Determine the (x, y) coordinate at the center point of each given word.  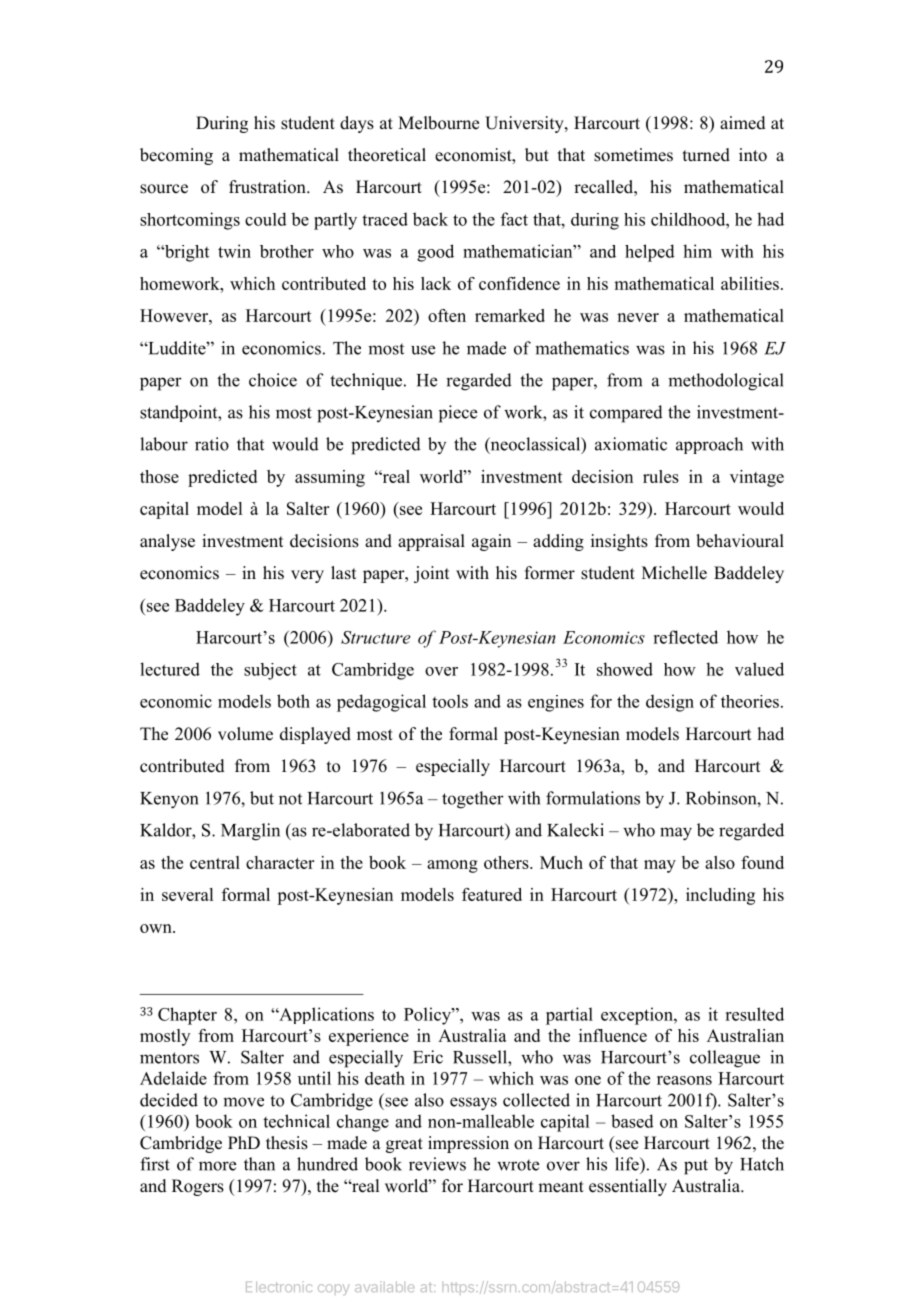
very (307, 576)
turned (706, 155)
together (473, 800)
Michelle (674, 573)
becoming (176, 156)
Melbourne (438, 123)
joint (431, 574)
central (215, 862)
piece (458, 414)
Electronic (279, 1286)
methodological (726, 382)
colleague (725, 1059)
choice (273, 380)
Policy (428, 1016)
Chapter (187, 1016)
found (762, 862)
